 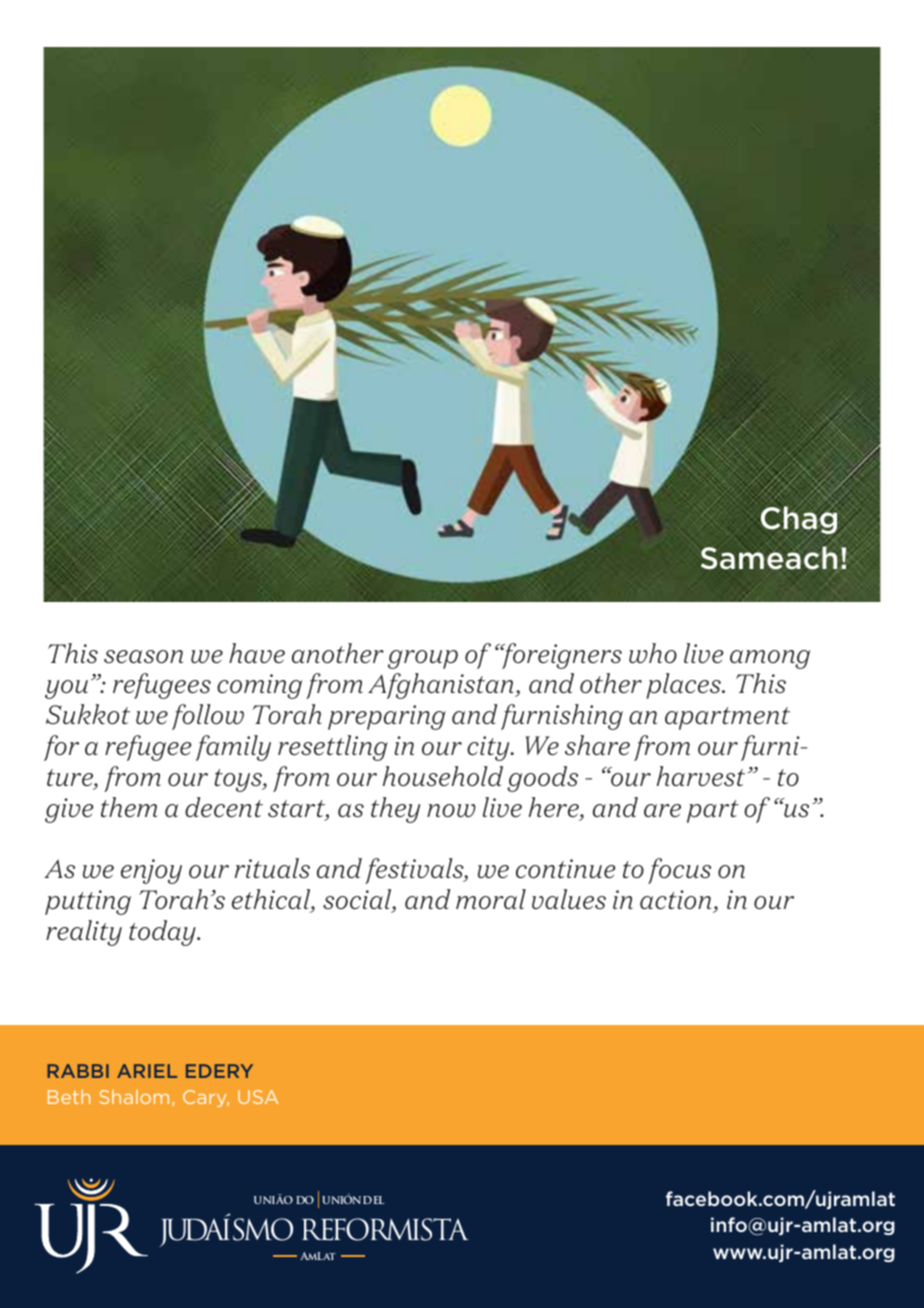 What do you see at coordinates (163, 933) in the screenshot?
I see `today` at bounding box center [163, 933].
